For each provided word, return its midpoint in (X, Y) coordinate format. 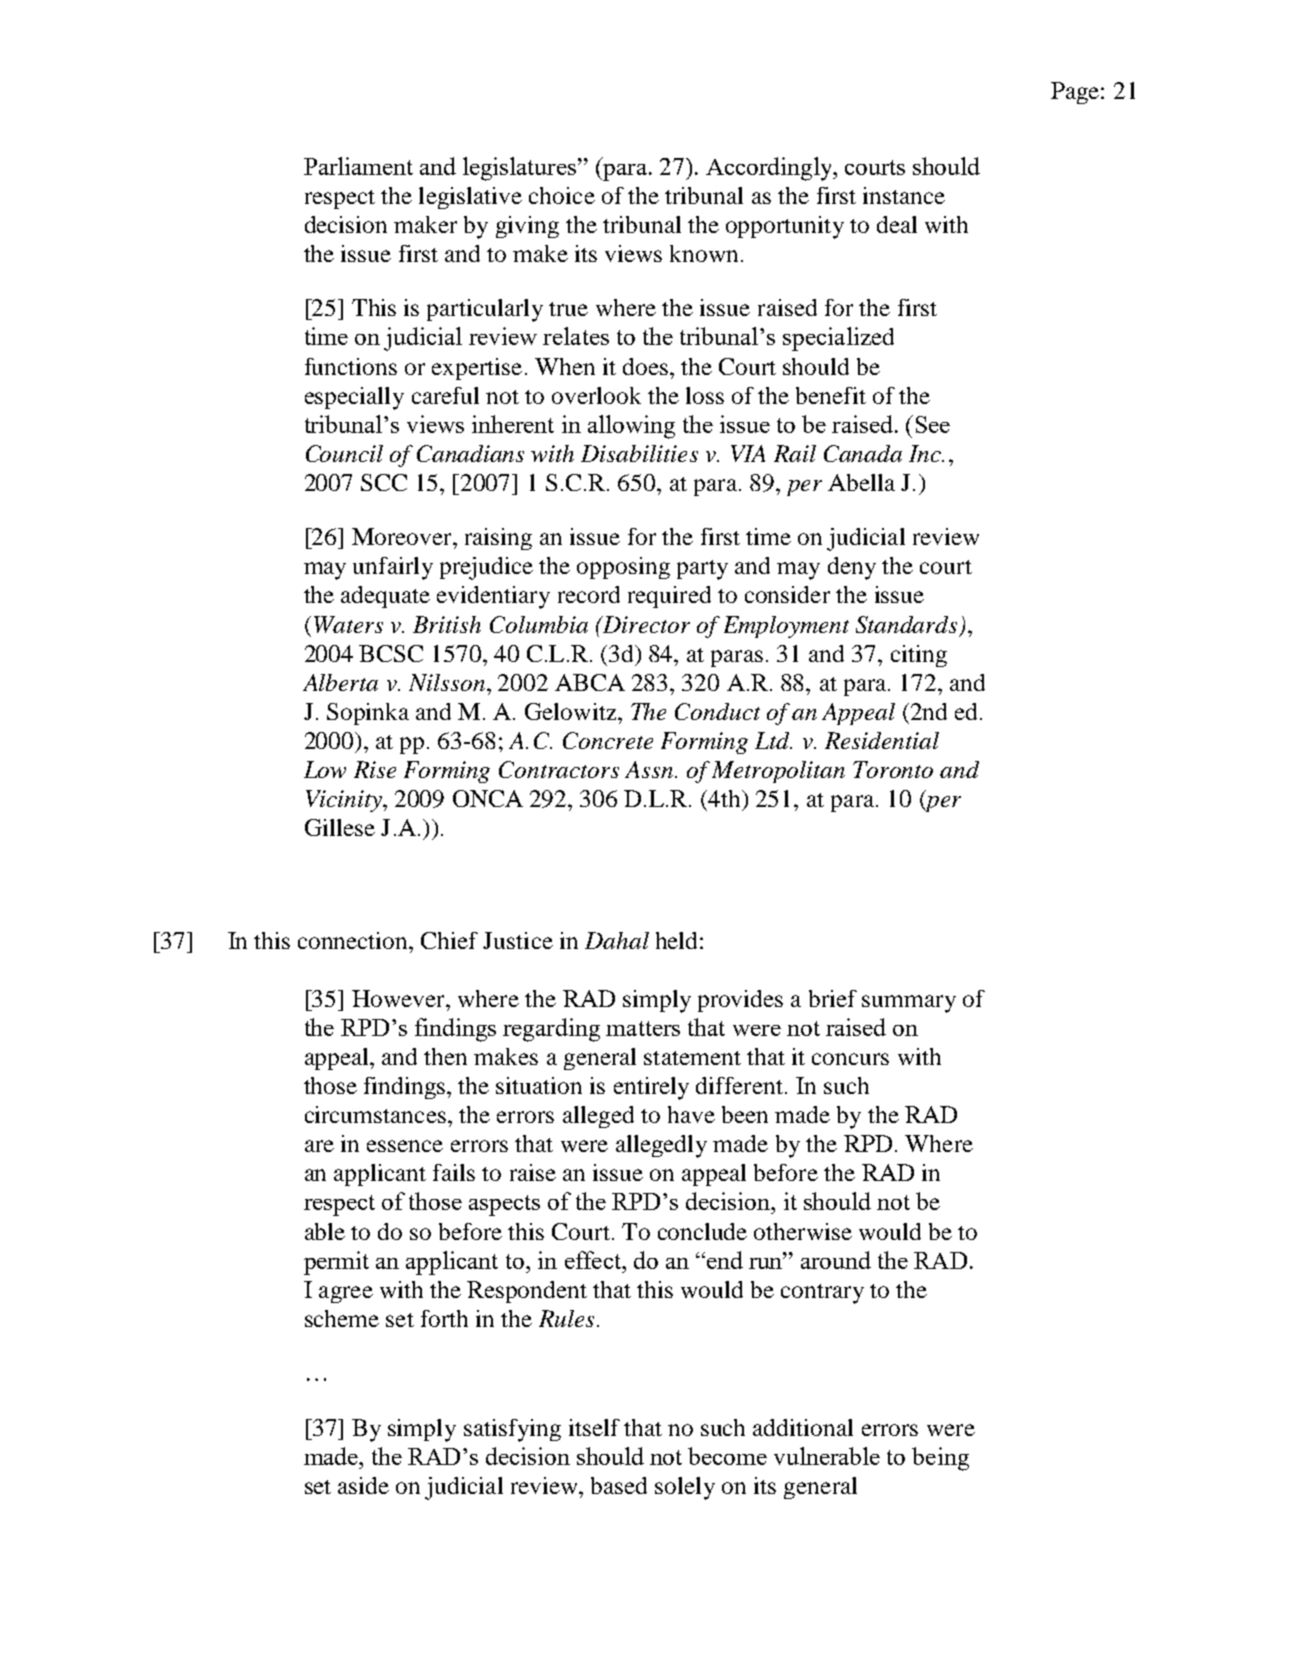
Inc (926, 453)
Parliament (358, 166)
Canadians (470, 453)
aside (363, 1485)
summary (909, 1004)
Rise (375, 769)
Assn (650, 769)
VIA (748, 453)
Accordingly (770, 169)
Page (1076, 93)
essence (405, 1146)
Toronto (893, 769)
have (691, 1114)
